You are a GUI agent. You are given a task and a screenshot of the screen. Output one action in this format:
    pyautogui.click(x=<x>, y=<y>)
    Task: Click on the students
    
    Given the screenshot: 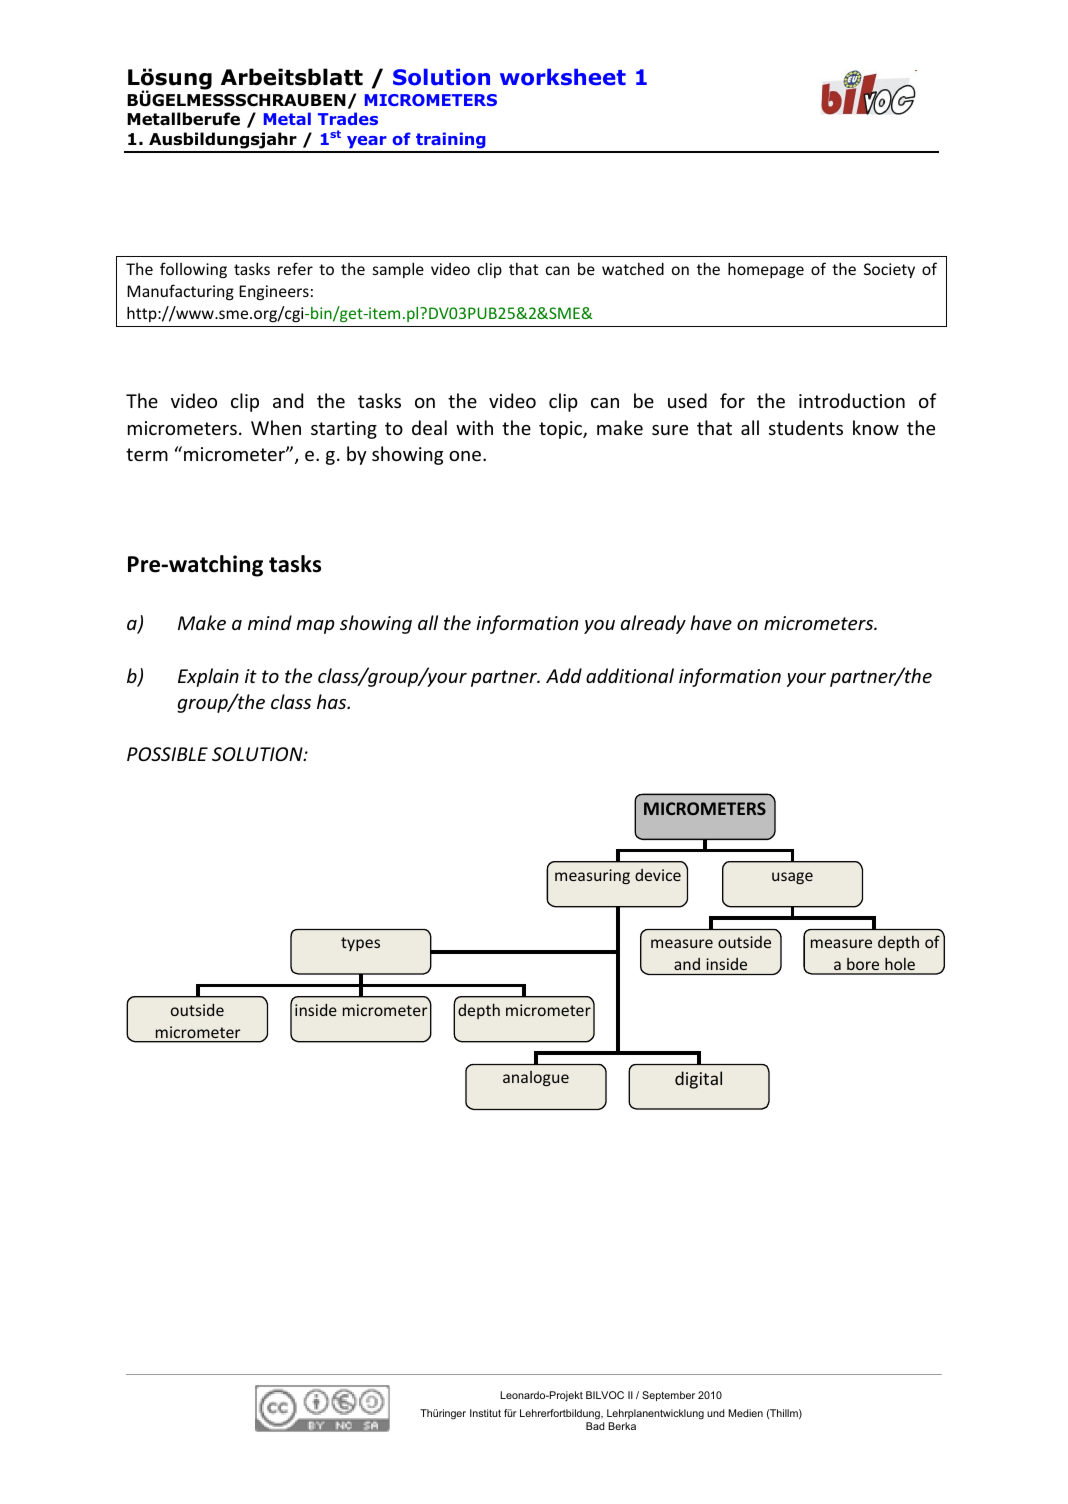 What is the action you would take?
    pyautogui.click(x=806, y=427)
